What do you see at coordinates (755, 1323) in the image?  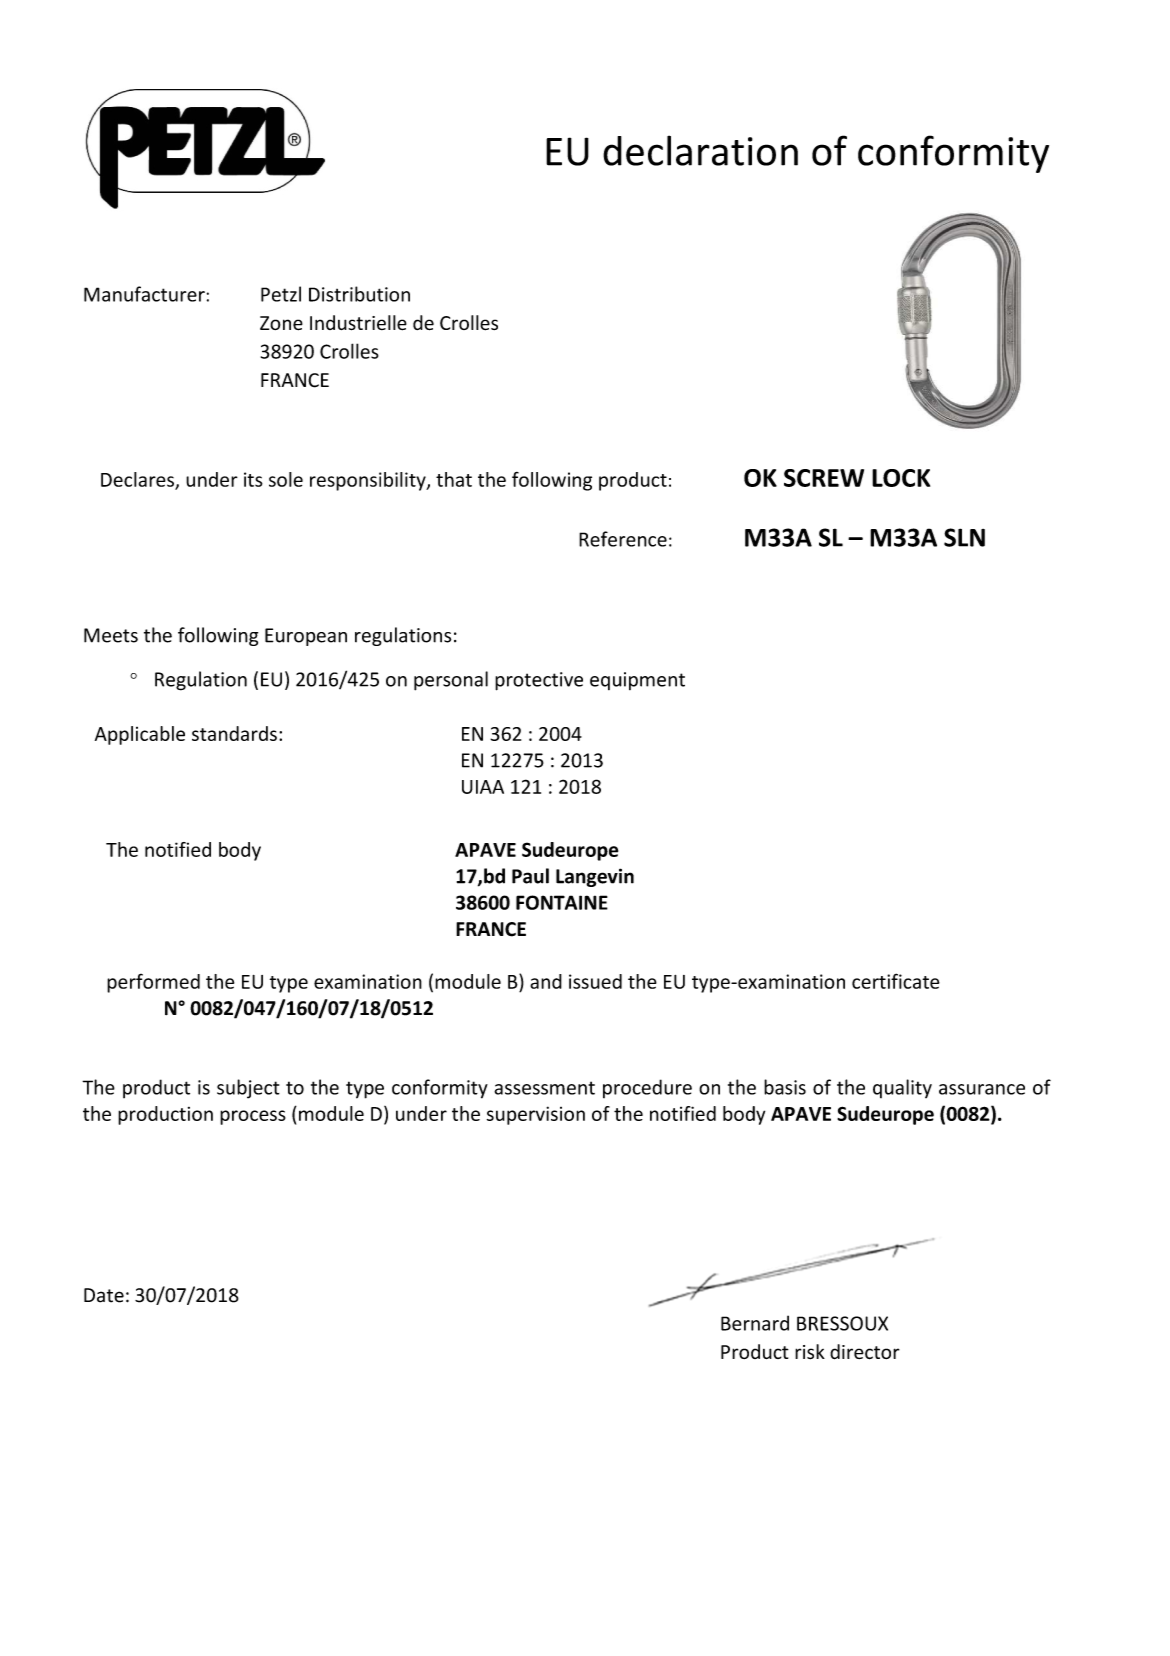 I see `Bernard` at bounding box center [755, 1323].
